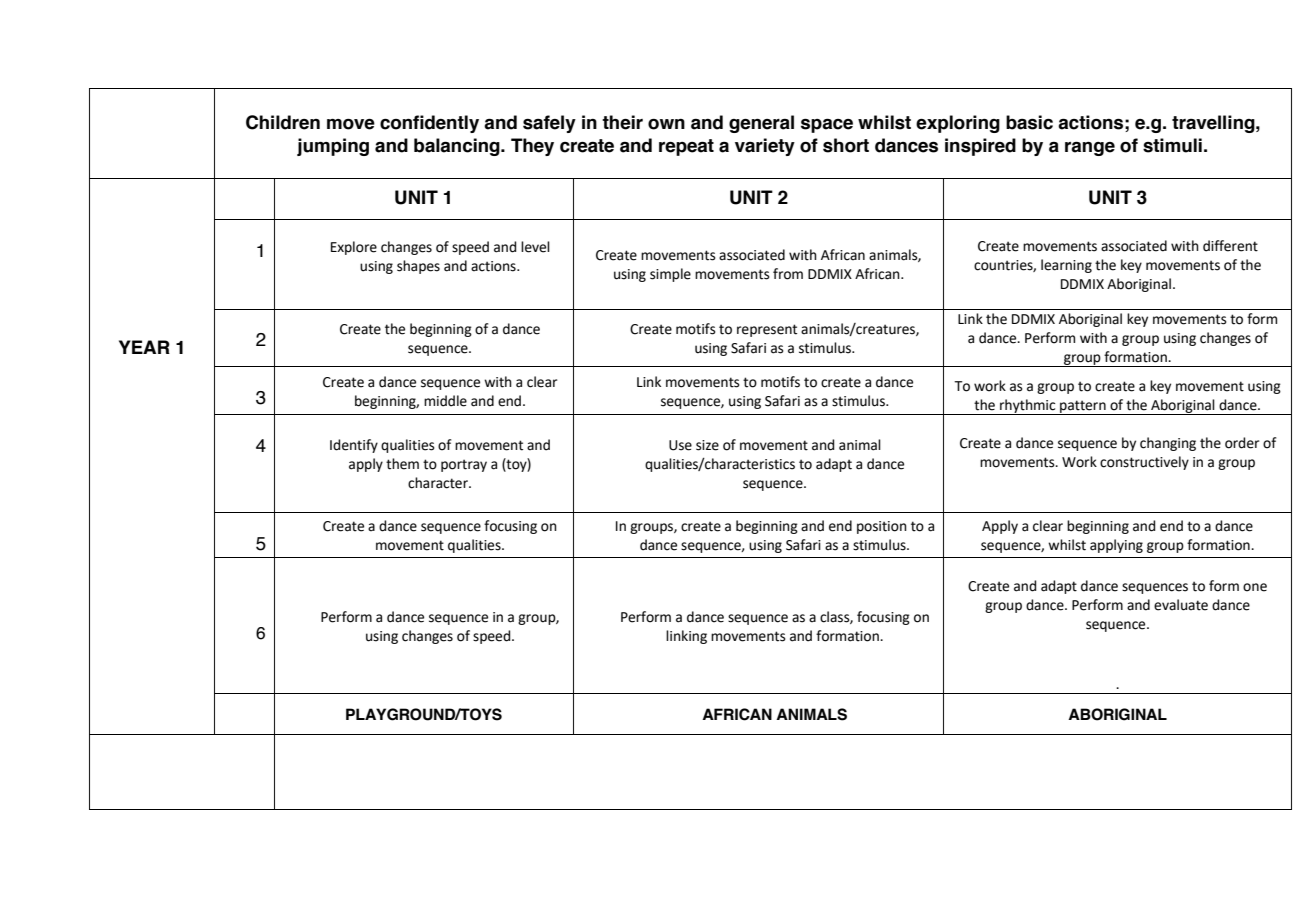 The image size is (1308, 924). What do you see at coordinates (686, 147) in the page?
I see `repeat` at bounding box center [686, 147].
